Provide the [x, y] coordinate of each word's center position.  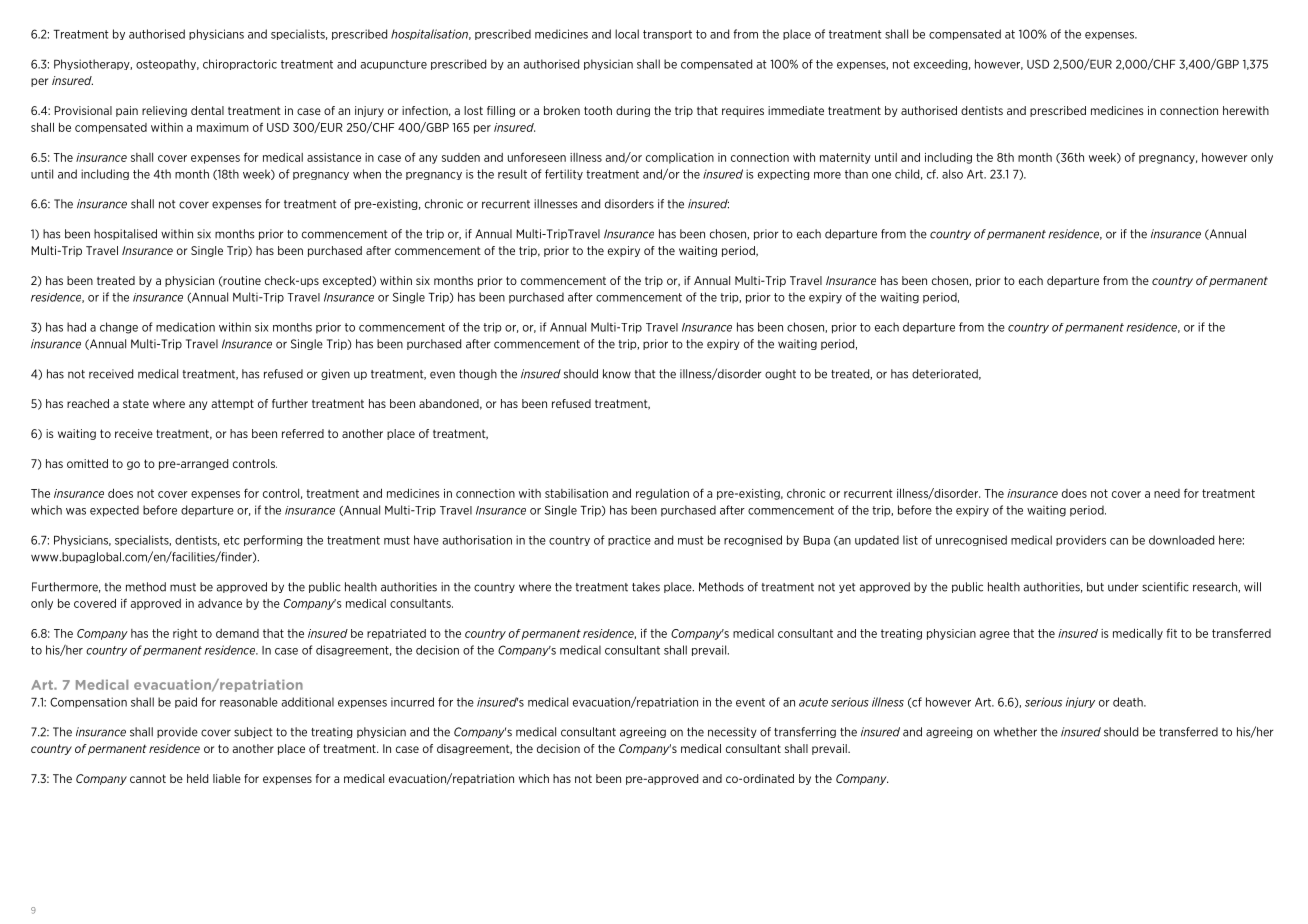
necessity [732, 732]
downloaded [1181, 540]
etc [232, 540]
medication [185, 327]
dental [207, 110]
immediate [796, 110]
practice [629, 540]
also [952, 174]
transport [667, 35]
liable [227, 778]
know [617, 374]
